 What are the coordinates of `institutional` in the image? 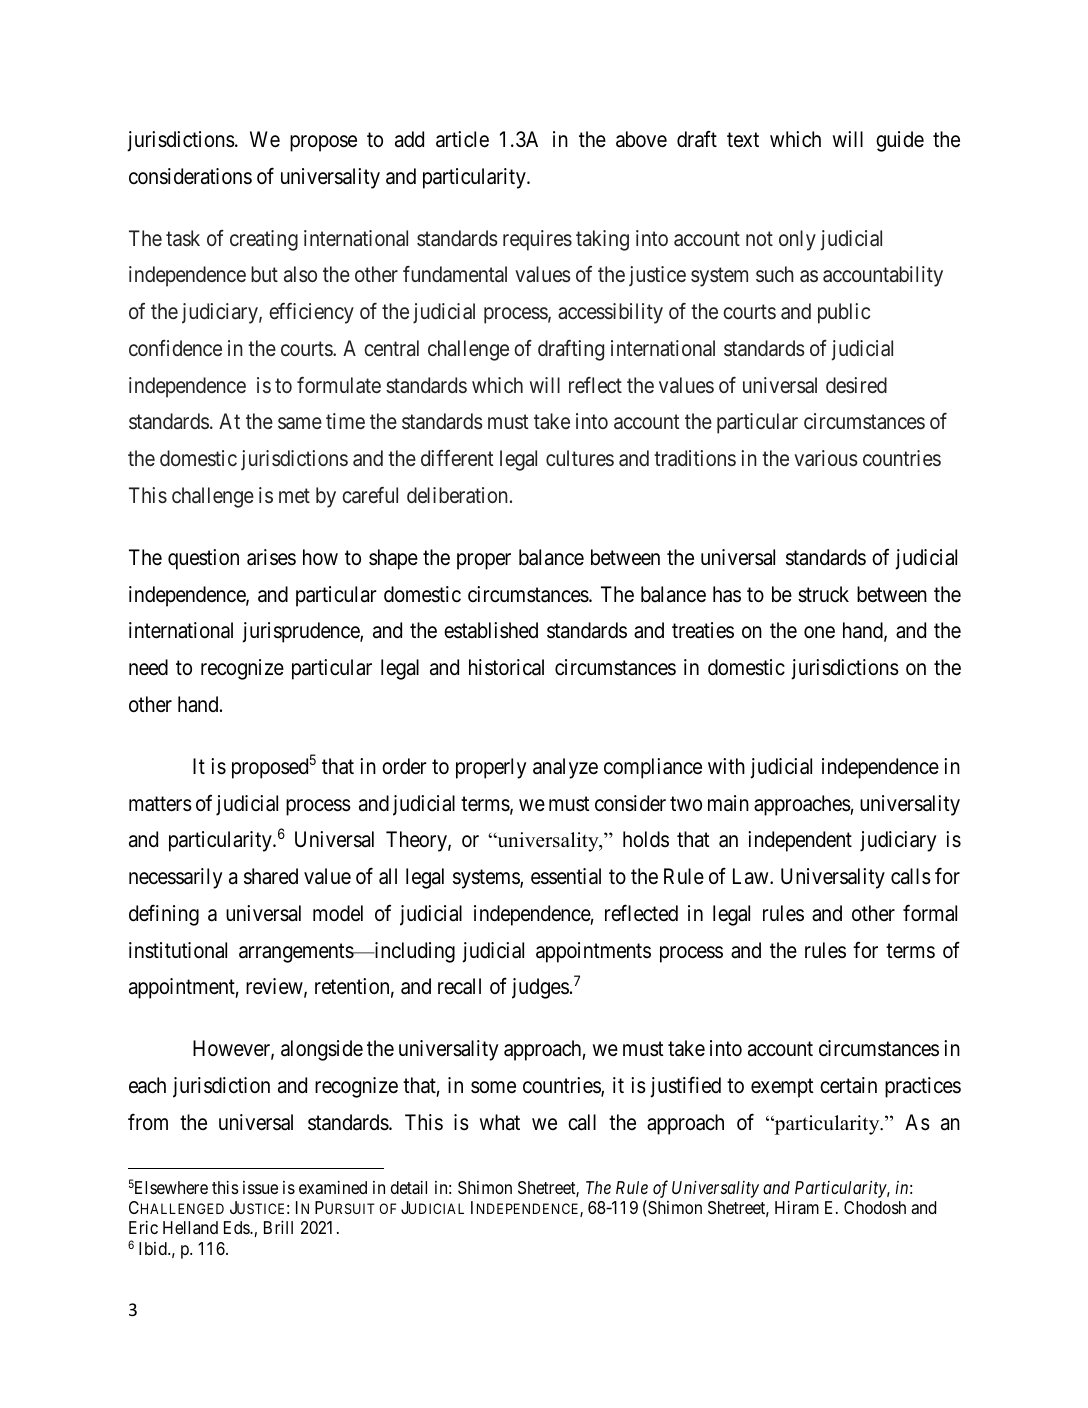 It's located at (178, 950).
